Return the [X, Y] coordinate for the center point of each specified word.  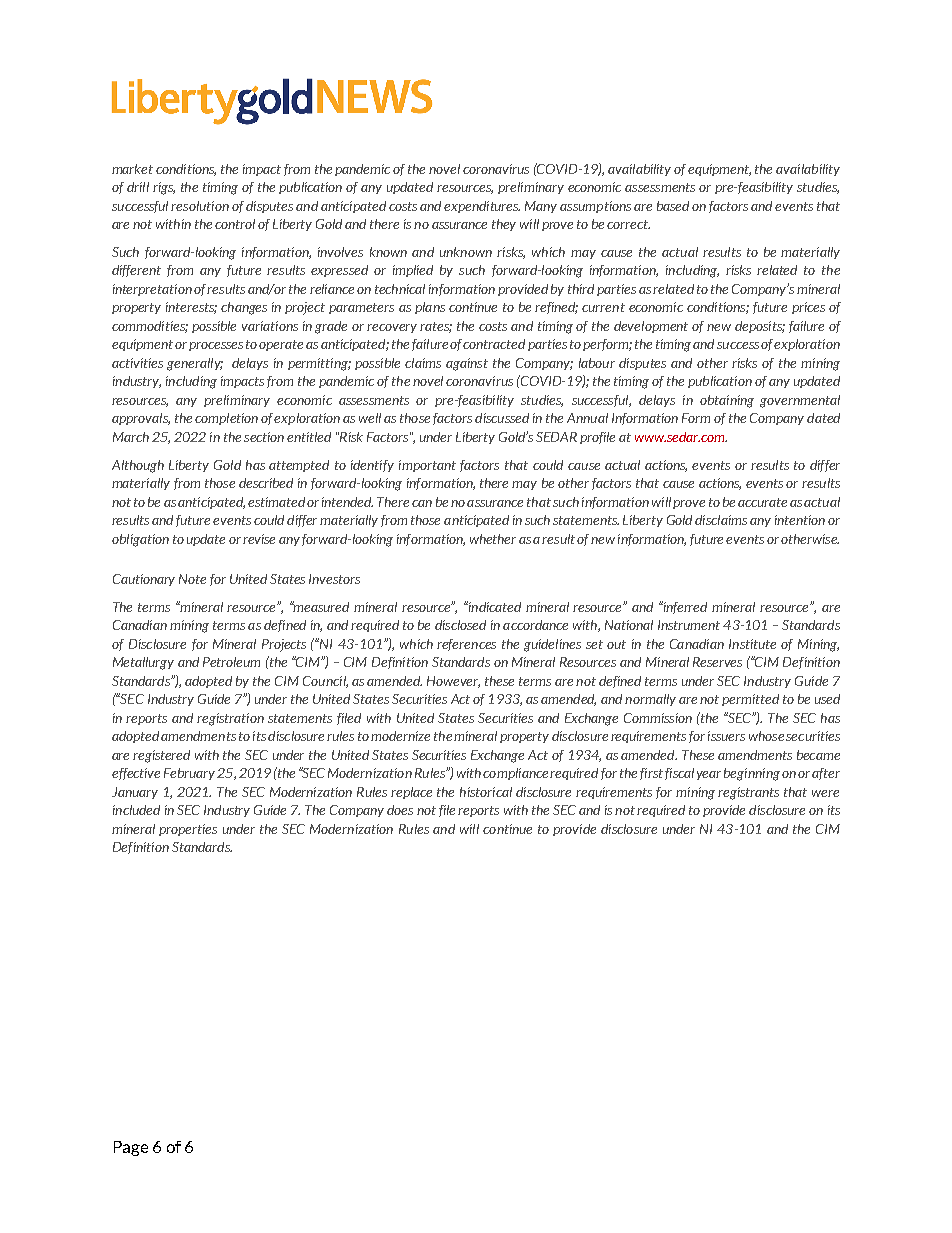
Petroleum [231, 662]
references [466, 645]
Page [131, 1148]
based [673, 206]
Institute [752, 644]
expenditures [482, 207]
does [400, 810]
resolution [200, 206]
